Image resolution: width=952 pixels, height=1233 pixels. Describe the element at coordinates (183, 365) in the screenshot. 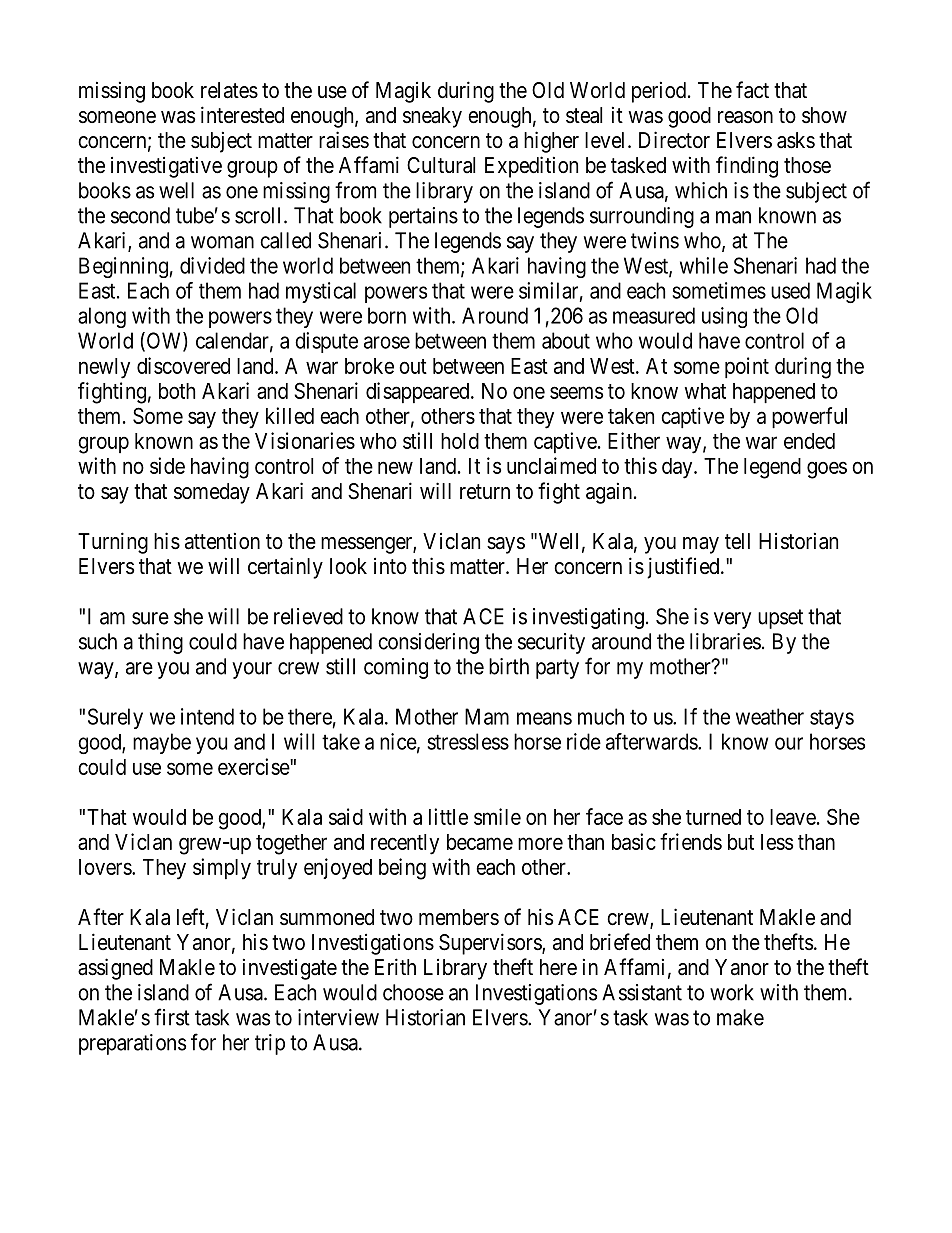

I see `discovered` at that location.
